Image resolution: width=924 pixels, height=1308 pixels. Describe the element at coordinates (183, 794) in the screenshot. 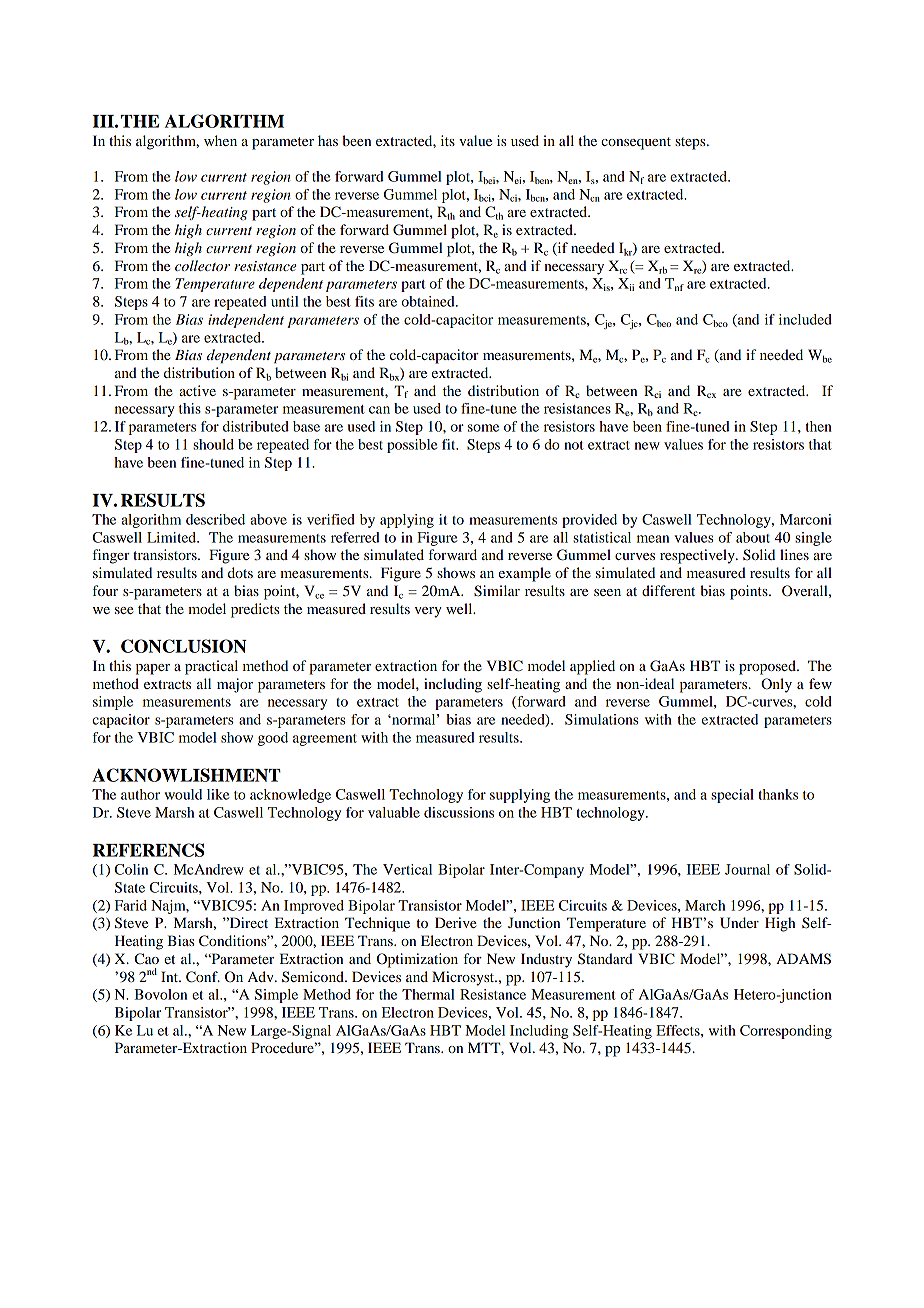

I see `would` at that location.
